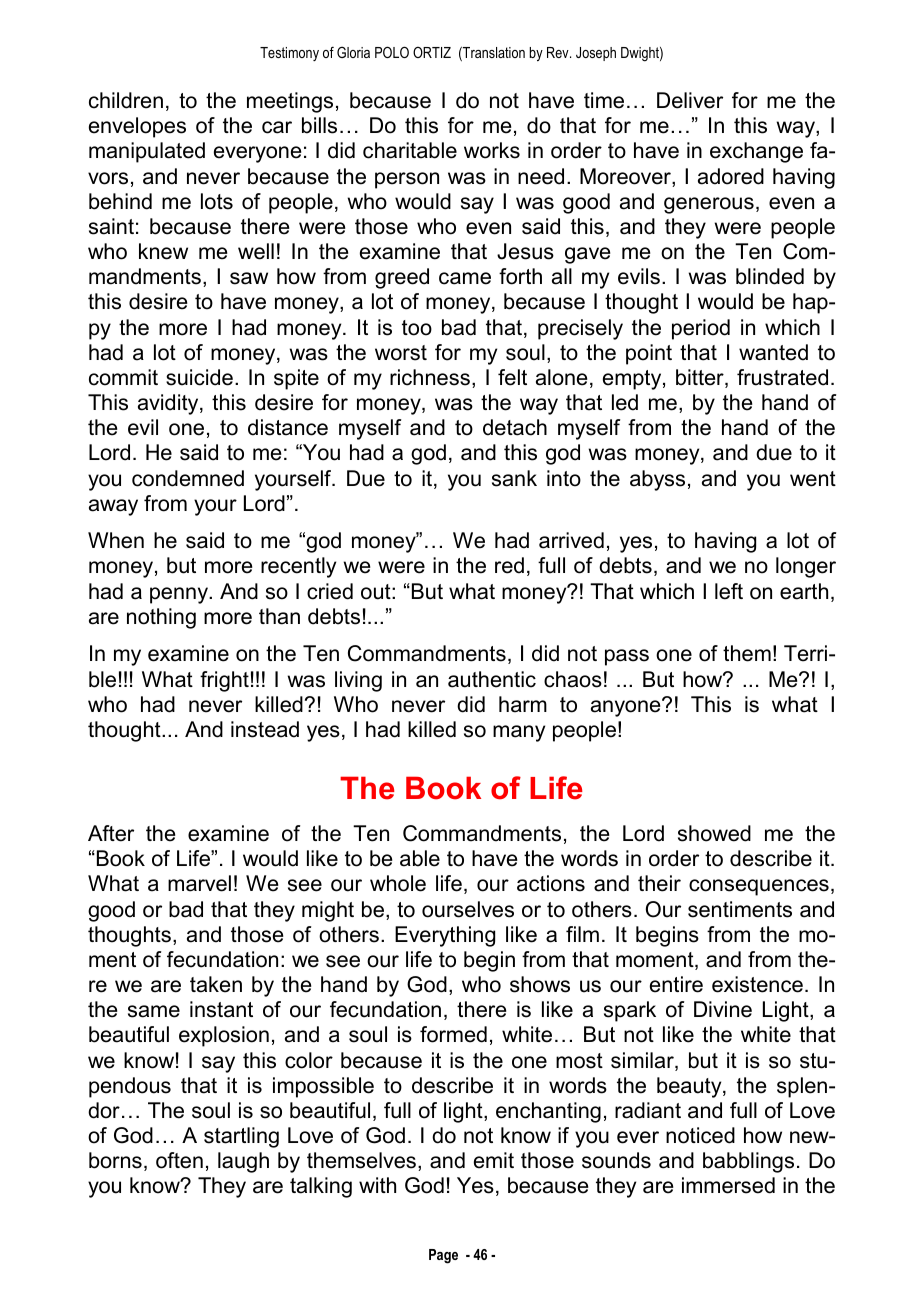 The width and height of the screenshot is (924, 1308). I want to click on ORTIZ, so click(432, 52).
